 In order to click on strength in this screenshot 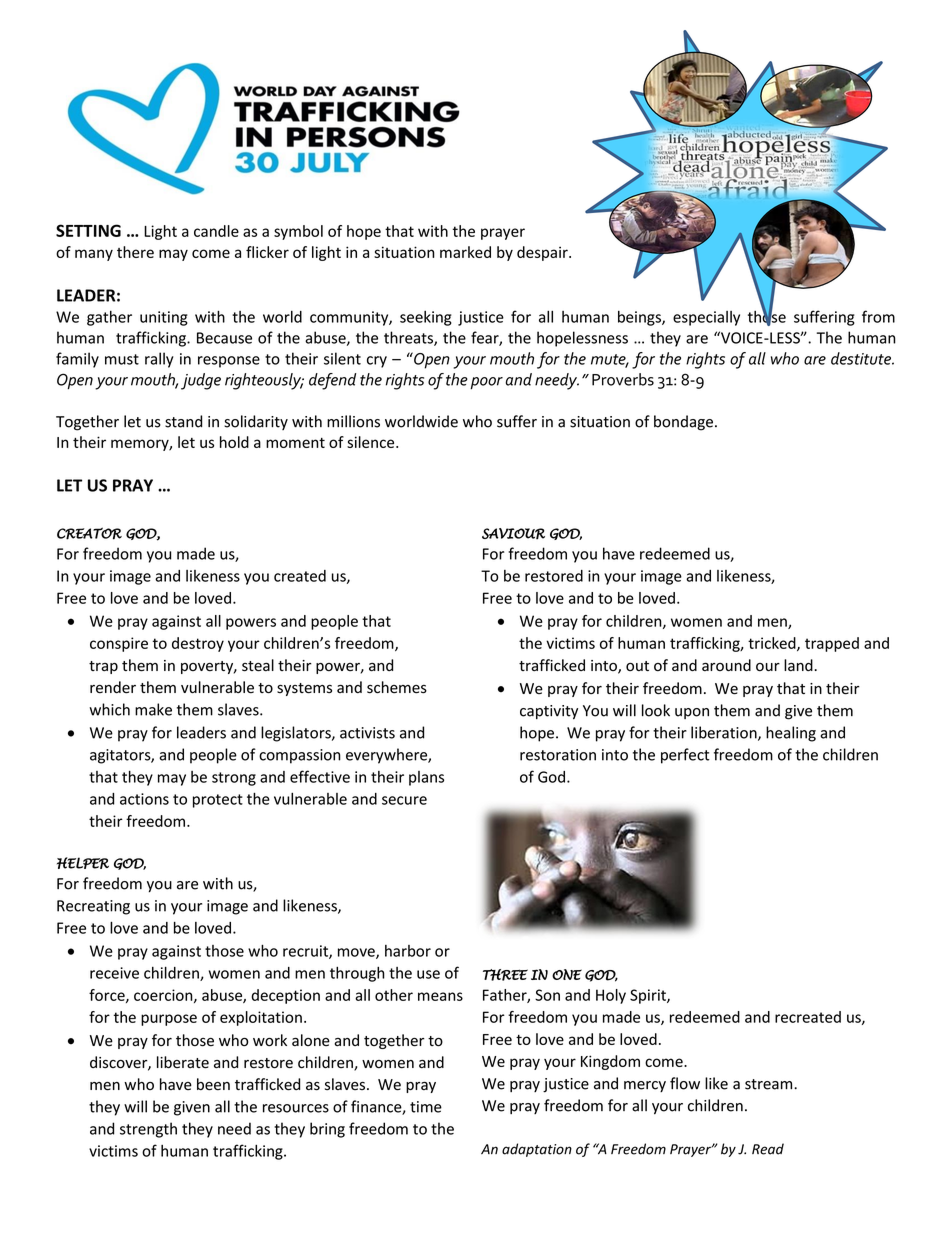, I will do `click(148, 1130)`.
